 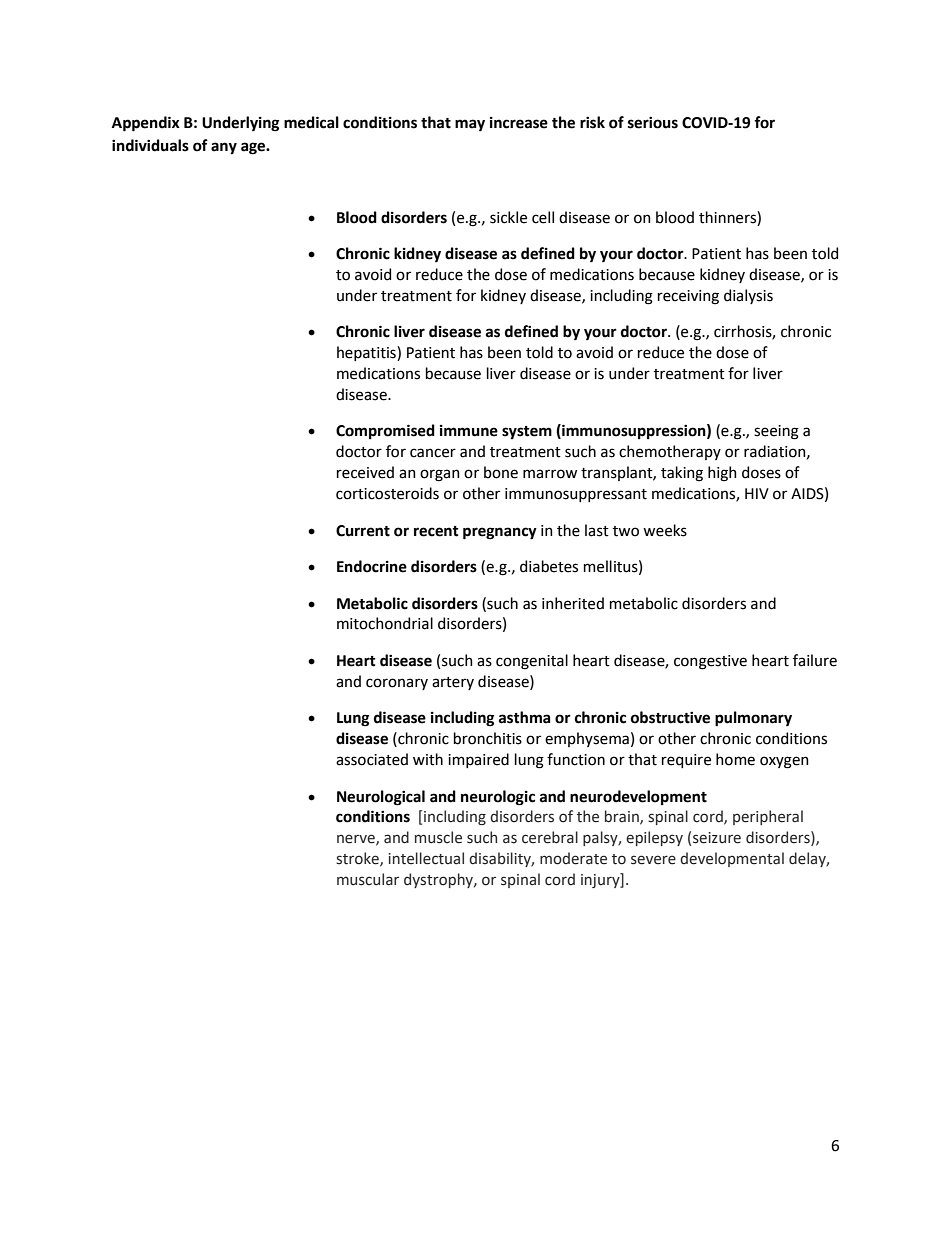 I want to click on coronary, so click(x=397, y=684).
